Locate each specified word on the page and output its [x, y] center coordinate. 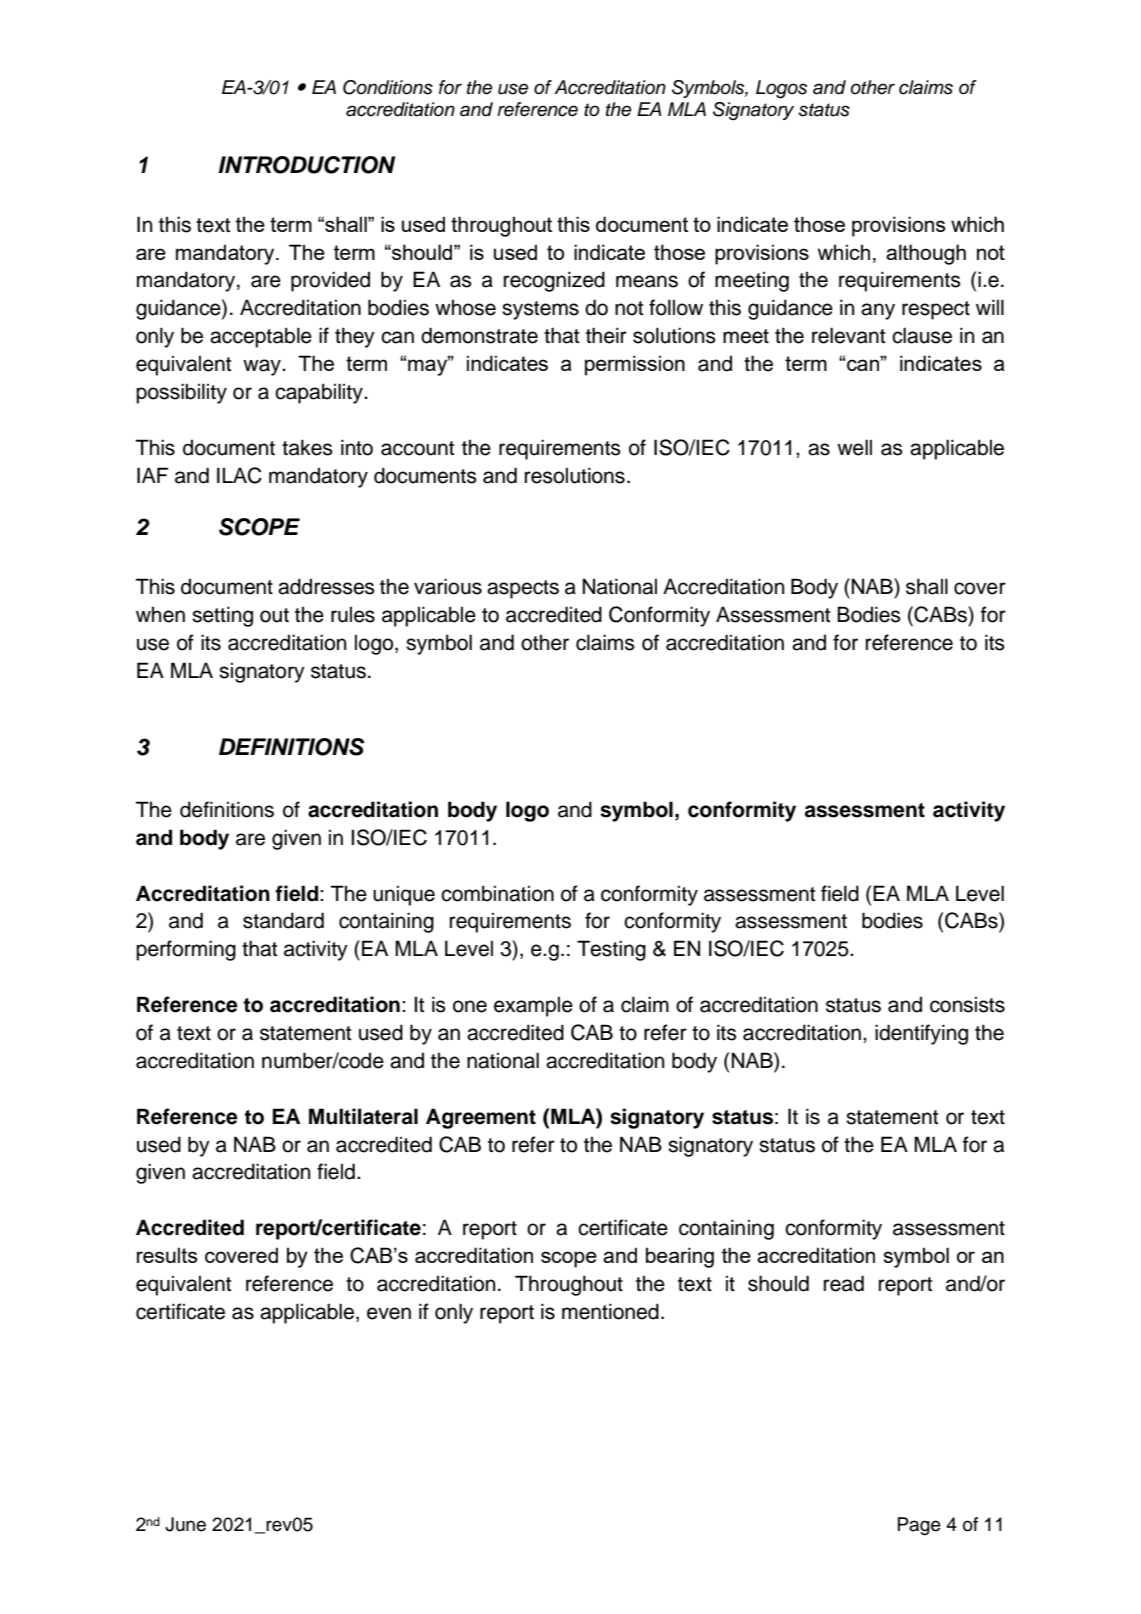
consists [967, 1004]
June [185, 1524]
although [926, 254]
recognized [554, 281]
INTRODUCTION [306, 165]
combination [497, 893]
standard [283, 920]
